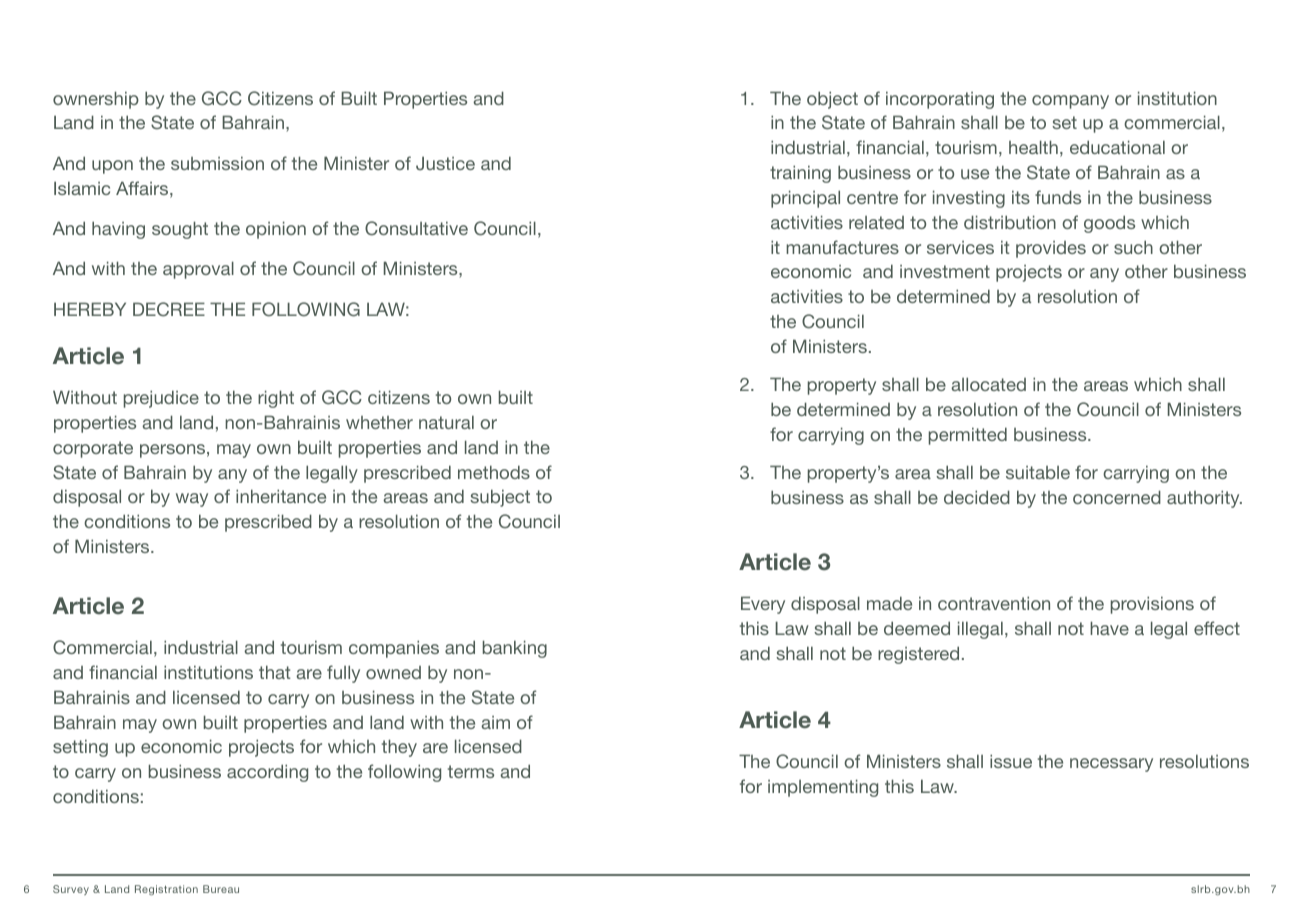  What do you see at coordinates (832, 100) in the screenshot?
I see `object` at bounding box center [832, 100].
